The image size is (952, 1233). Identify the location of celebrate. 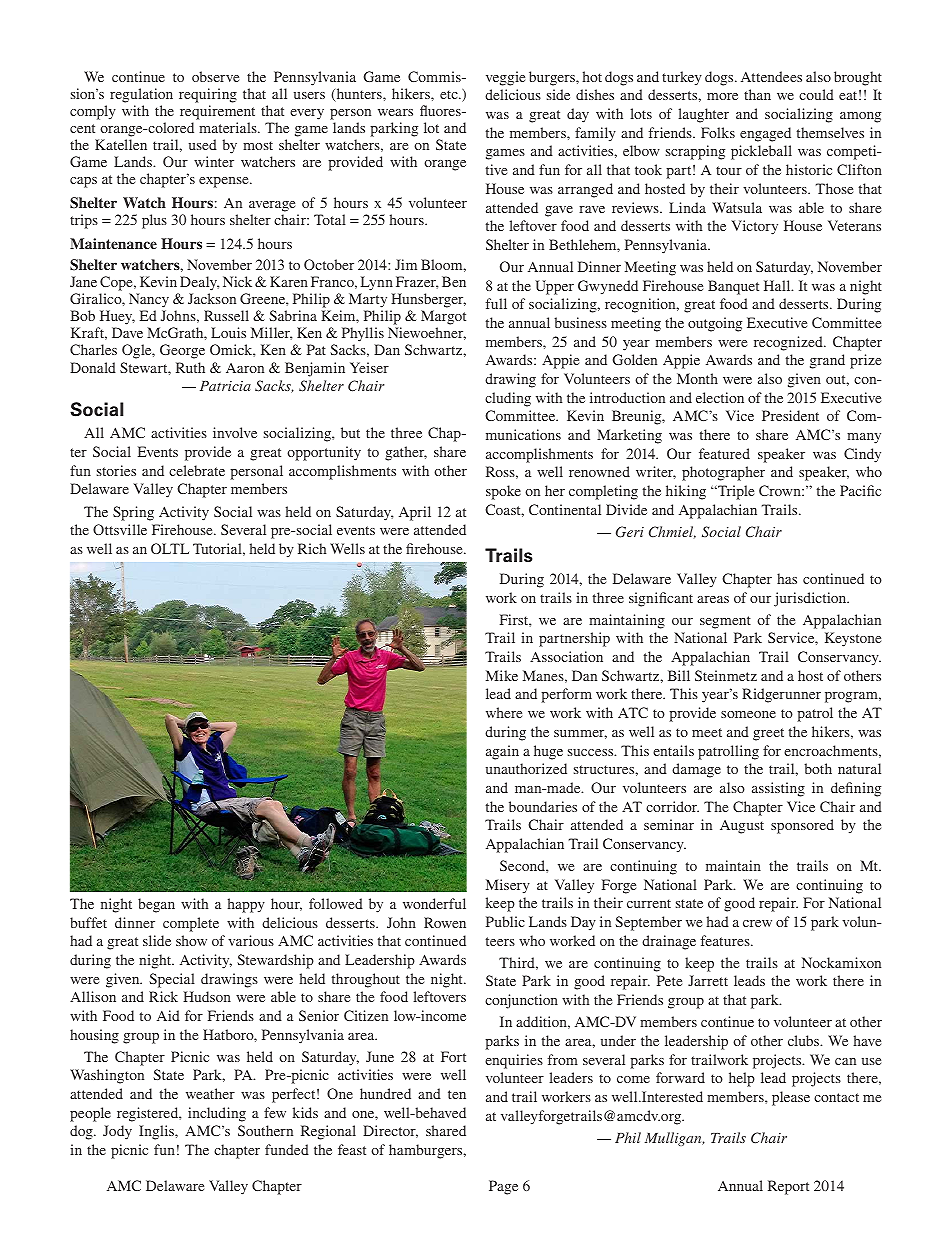
(197, 470).
